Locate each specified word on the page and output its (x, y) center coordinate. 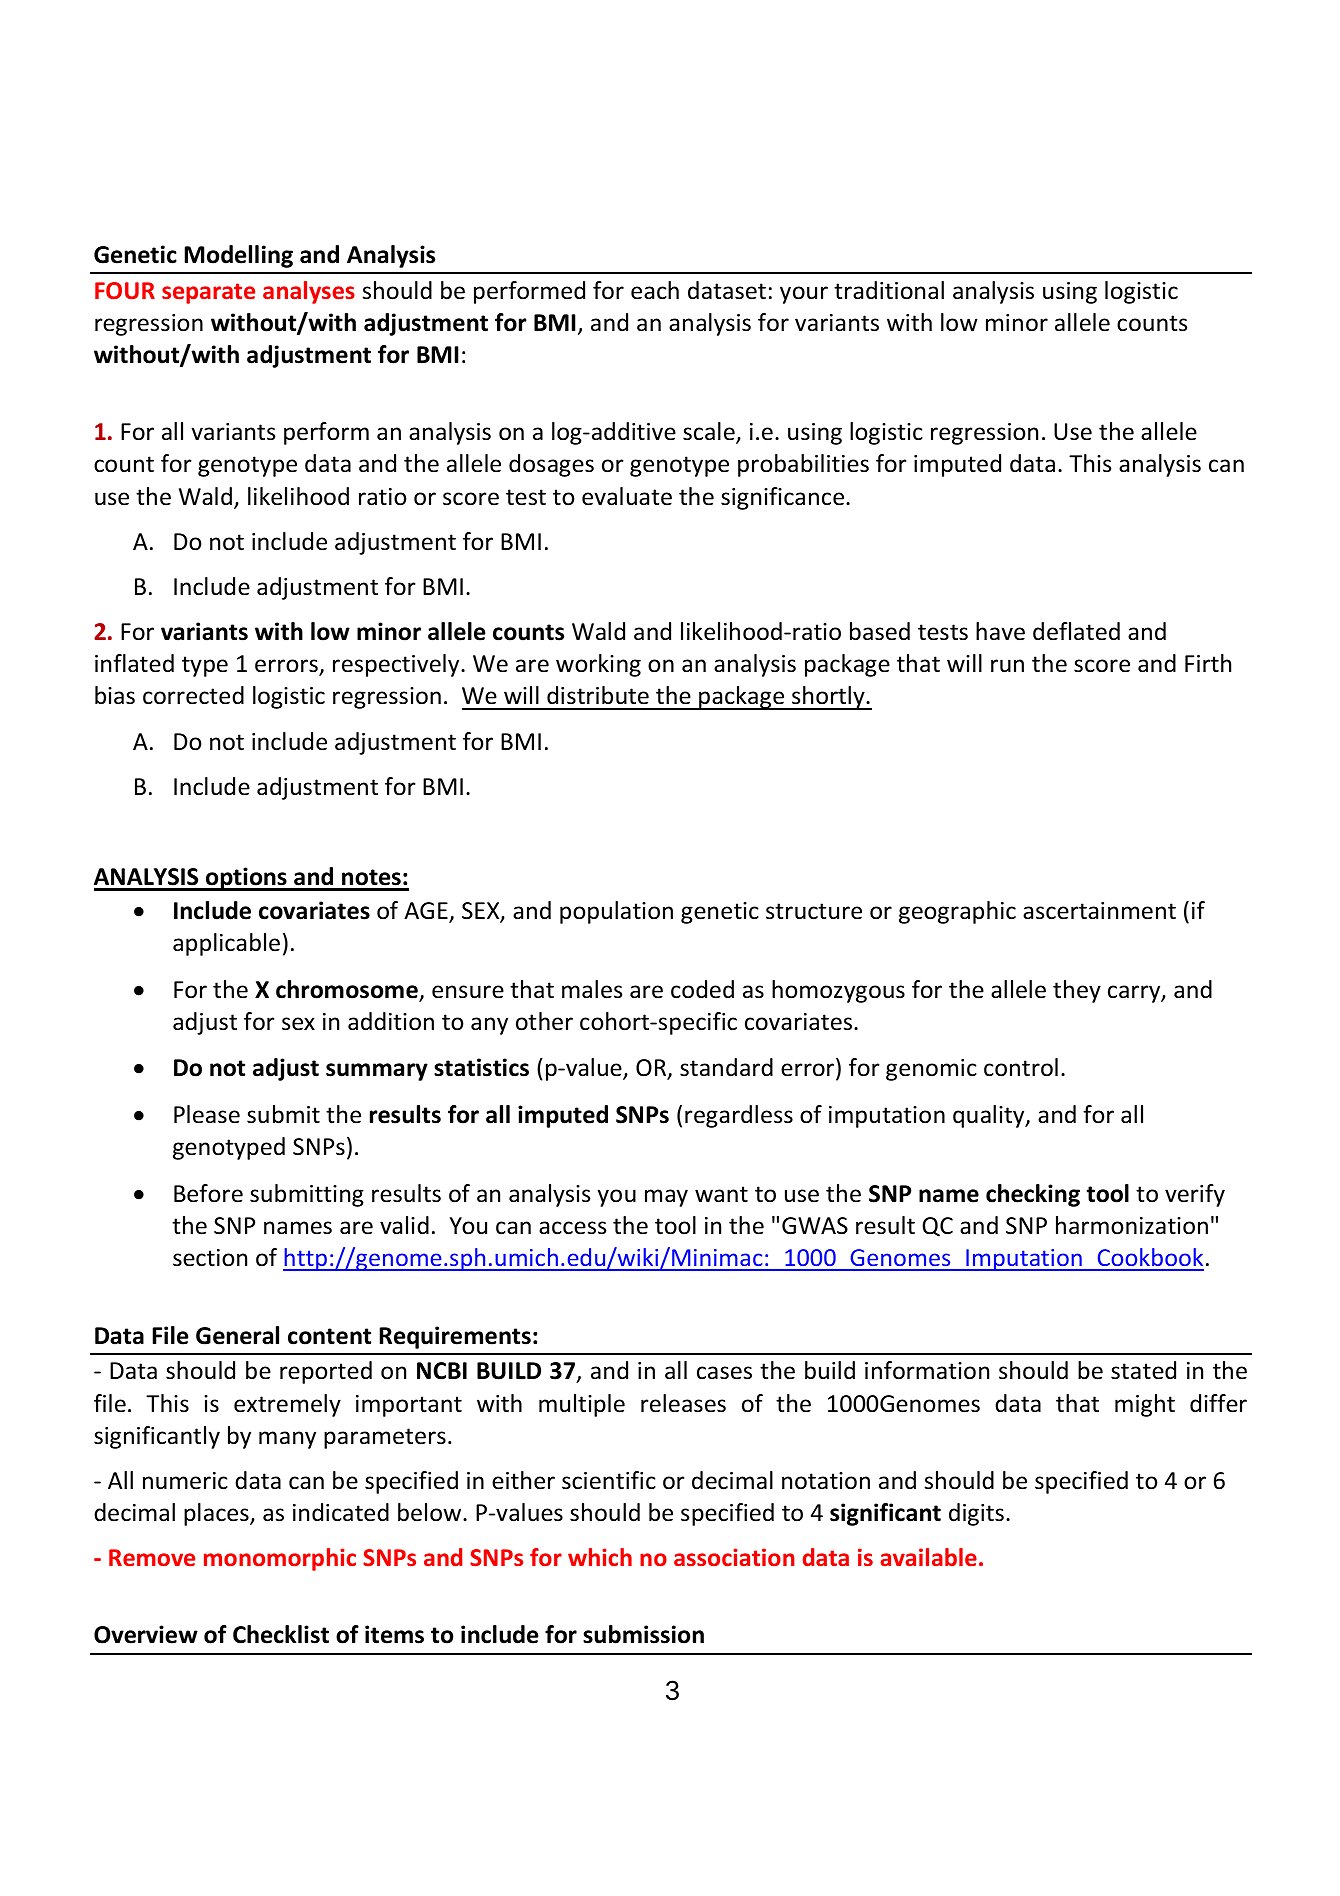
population (616, 912)
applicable (226, 944)
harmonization (1132, 1225)
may (666, 1198)
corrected (193, 695)
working (598, 665)
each (655, 290)
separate (208, 293)
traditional (889, 290)
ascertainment (1099, 911)
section (210, 1258)
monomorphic (280, 1559)
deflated (1076, 631)
